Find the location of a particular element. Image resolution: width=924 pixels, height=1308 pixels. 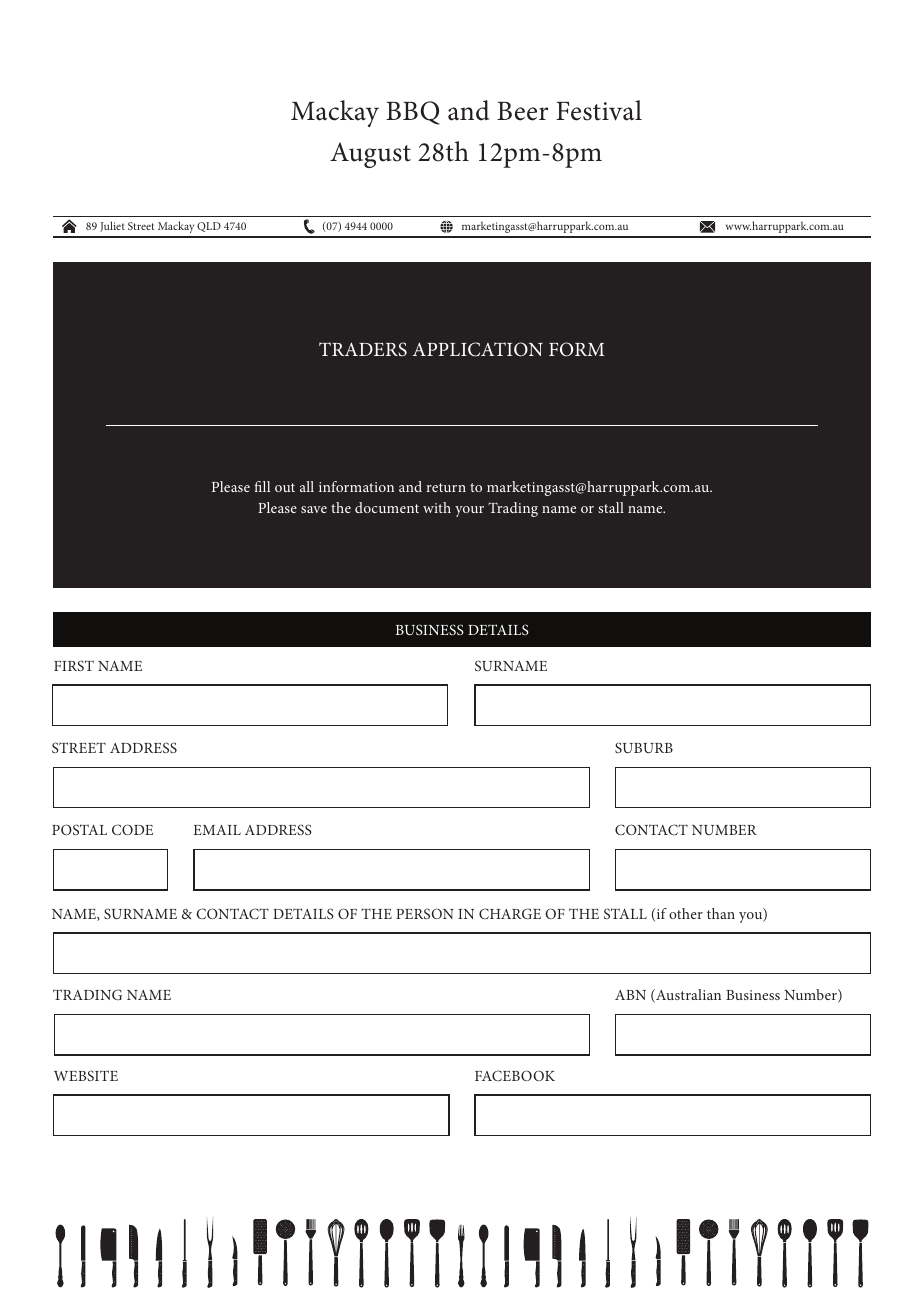

SUBURB is located at coordinates (644, 747).
